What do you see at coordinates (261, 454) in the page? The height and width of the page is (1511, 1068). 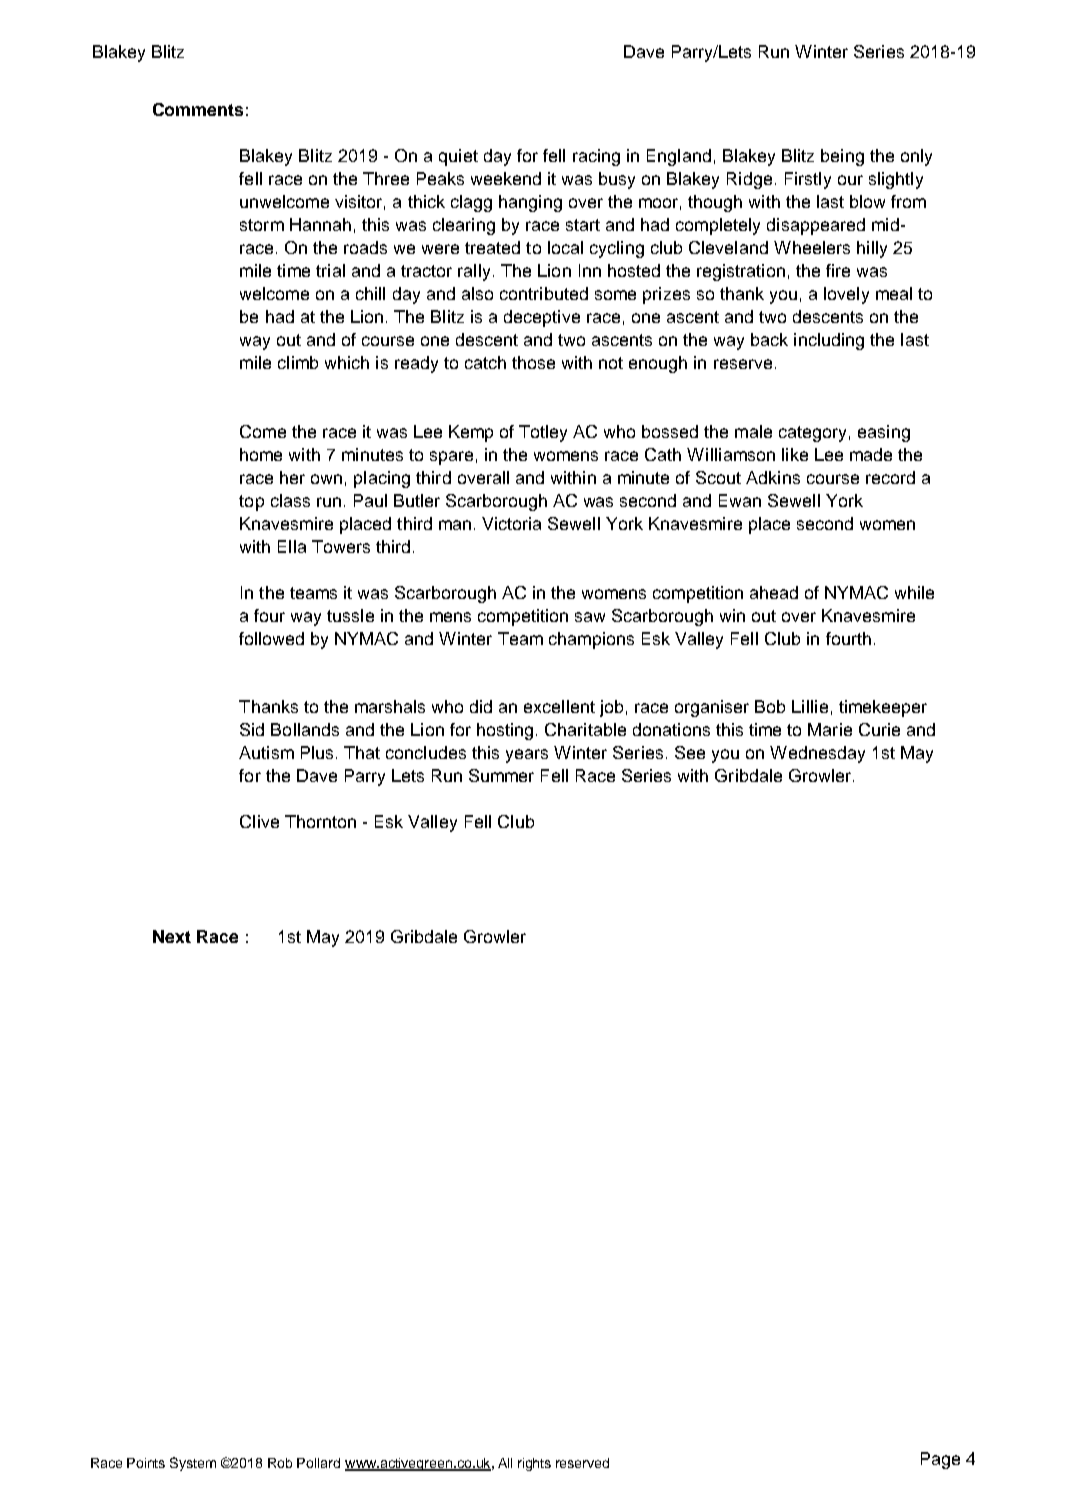 I see `home` at bounding box center [261, 454].
